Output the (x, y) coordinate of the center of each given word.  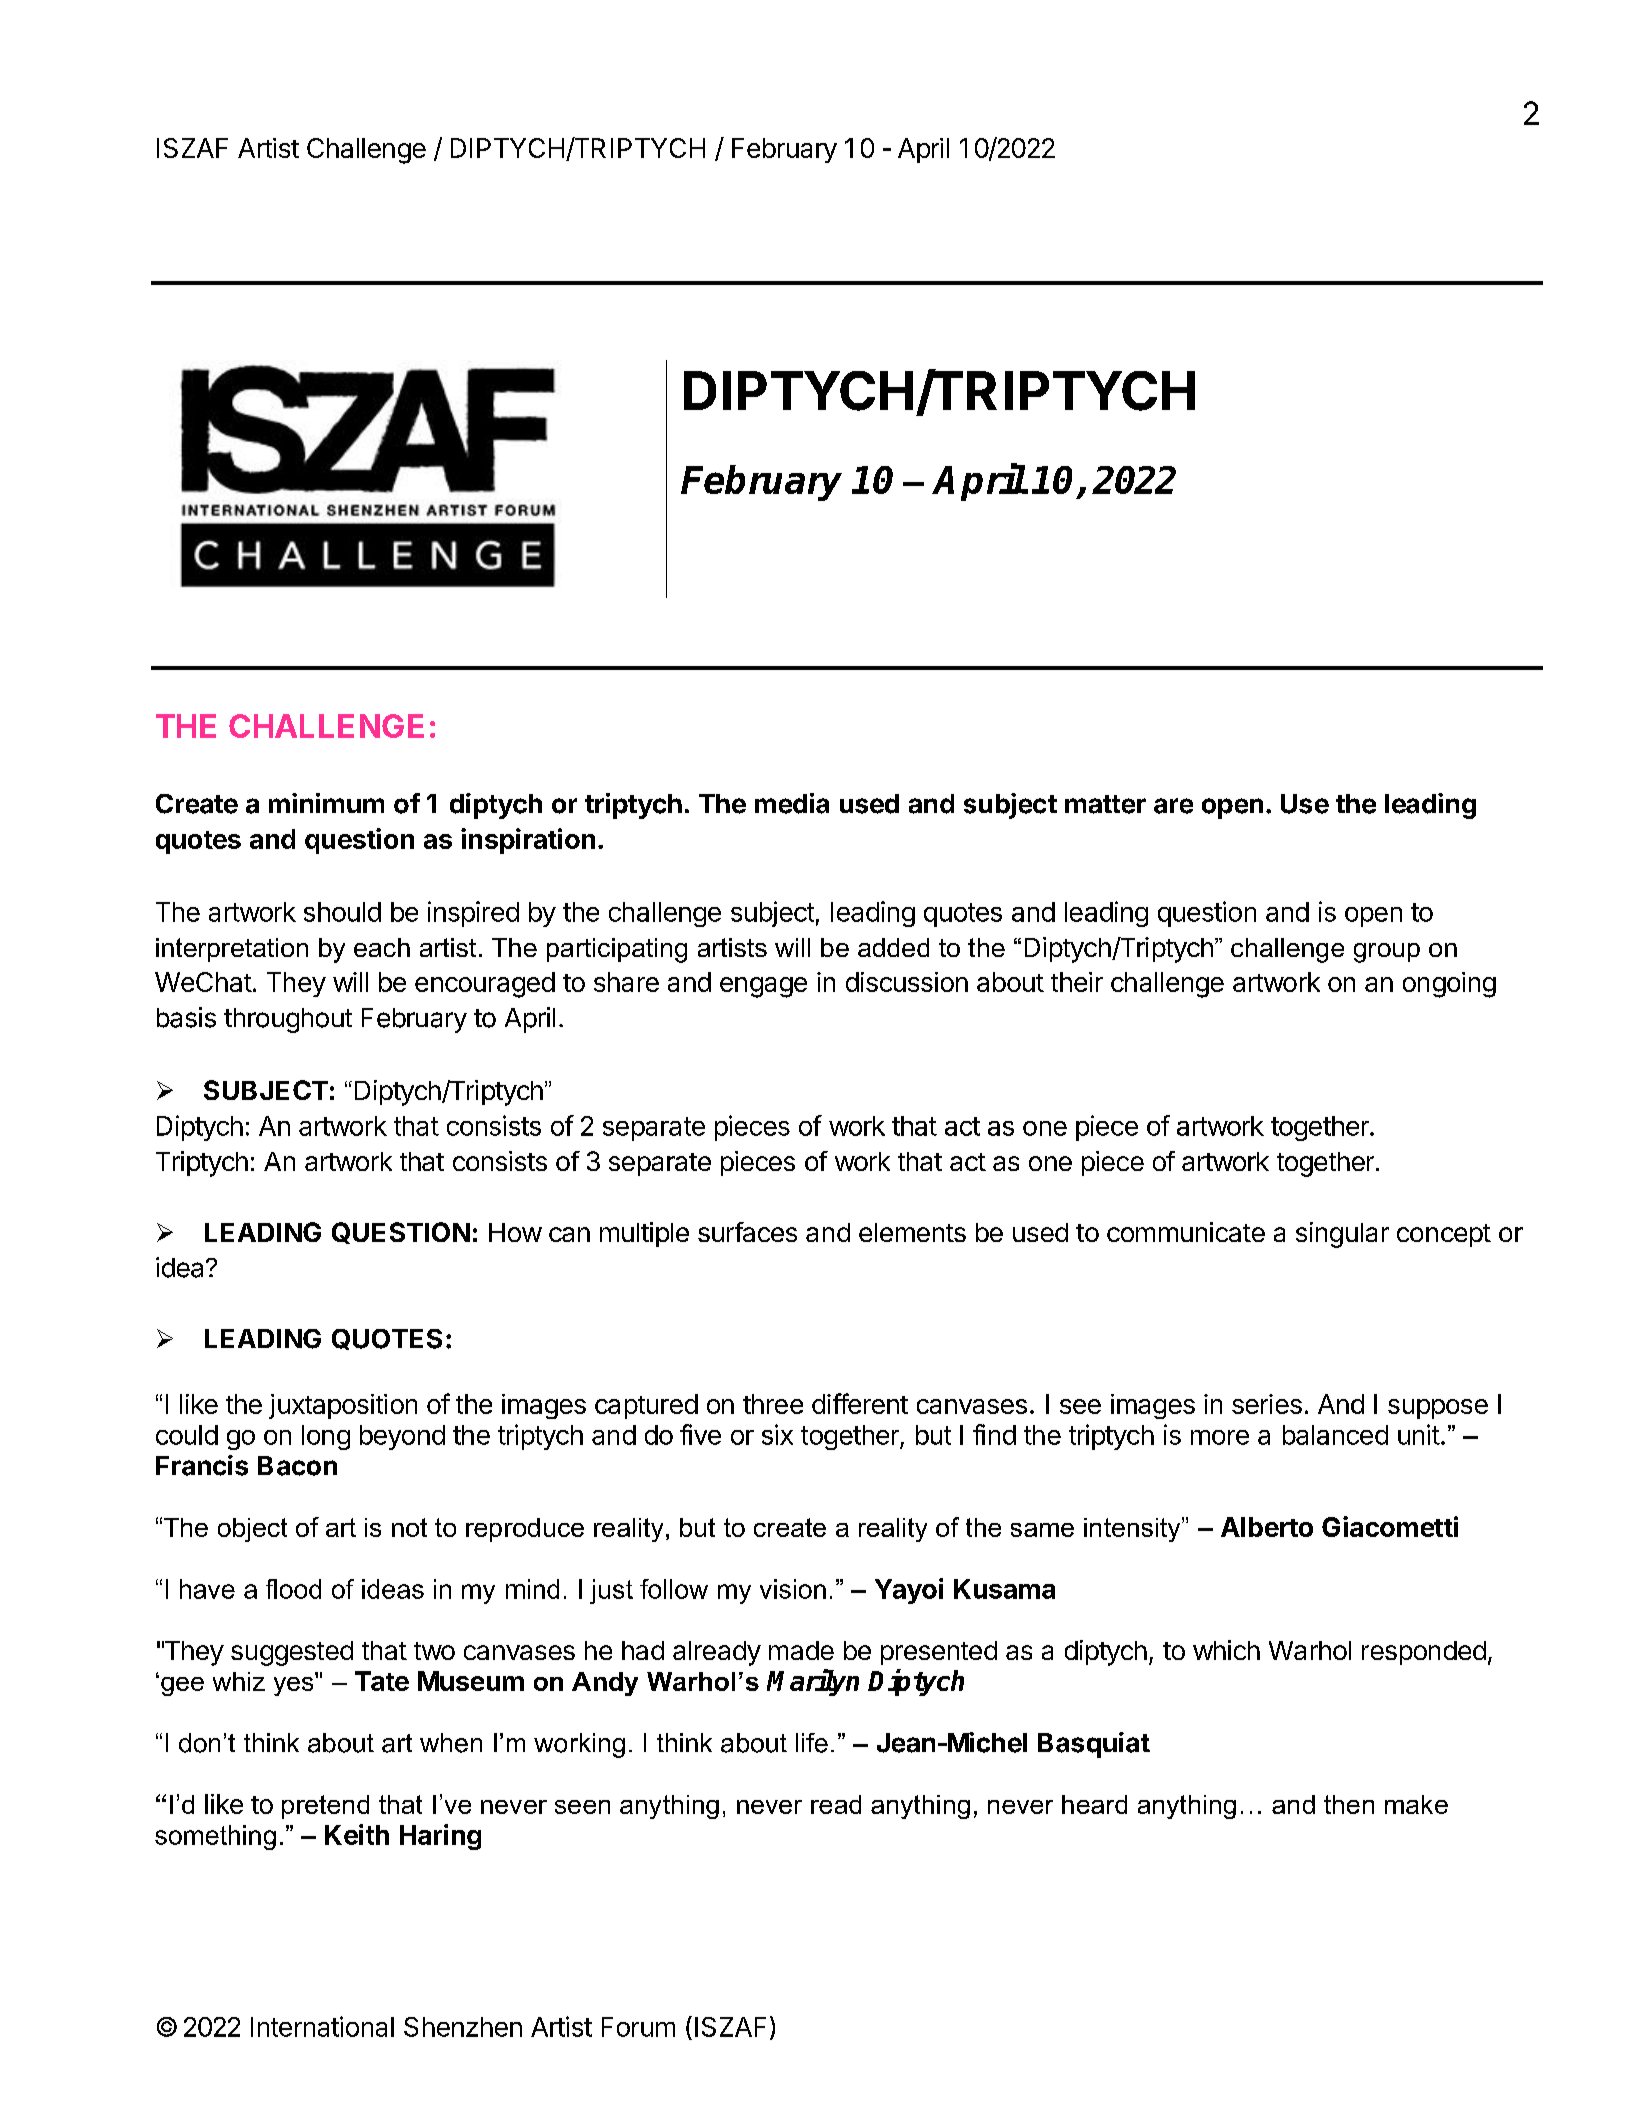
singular (1342, 1235)
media (792, 803)
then (1349, 1804)
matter (1105, 804)
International (322, 2026)
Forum (638, 2027)
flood (293, 1589)
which (1226, 1650)
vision (793, 1589)
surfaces (747, 1232)
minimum (326, 803)
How (515, 1232)
